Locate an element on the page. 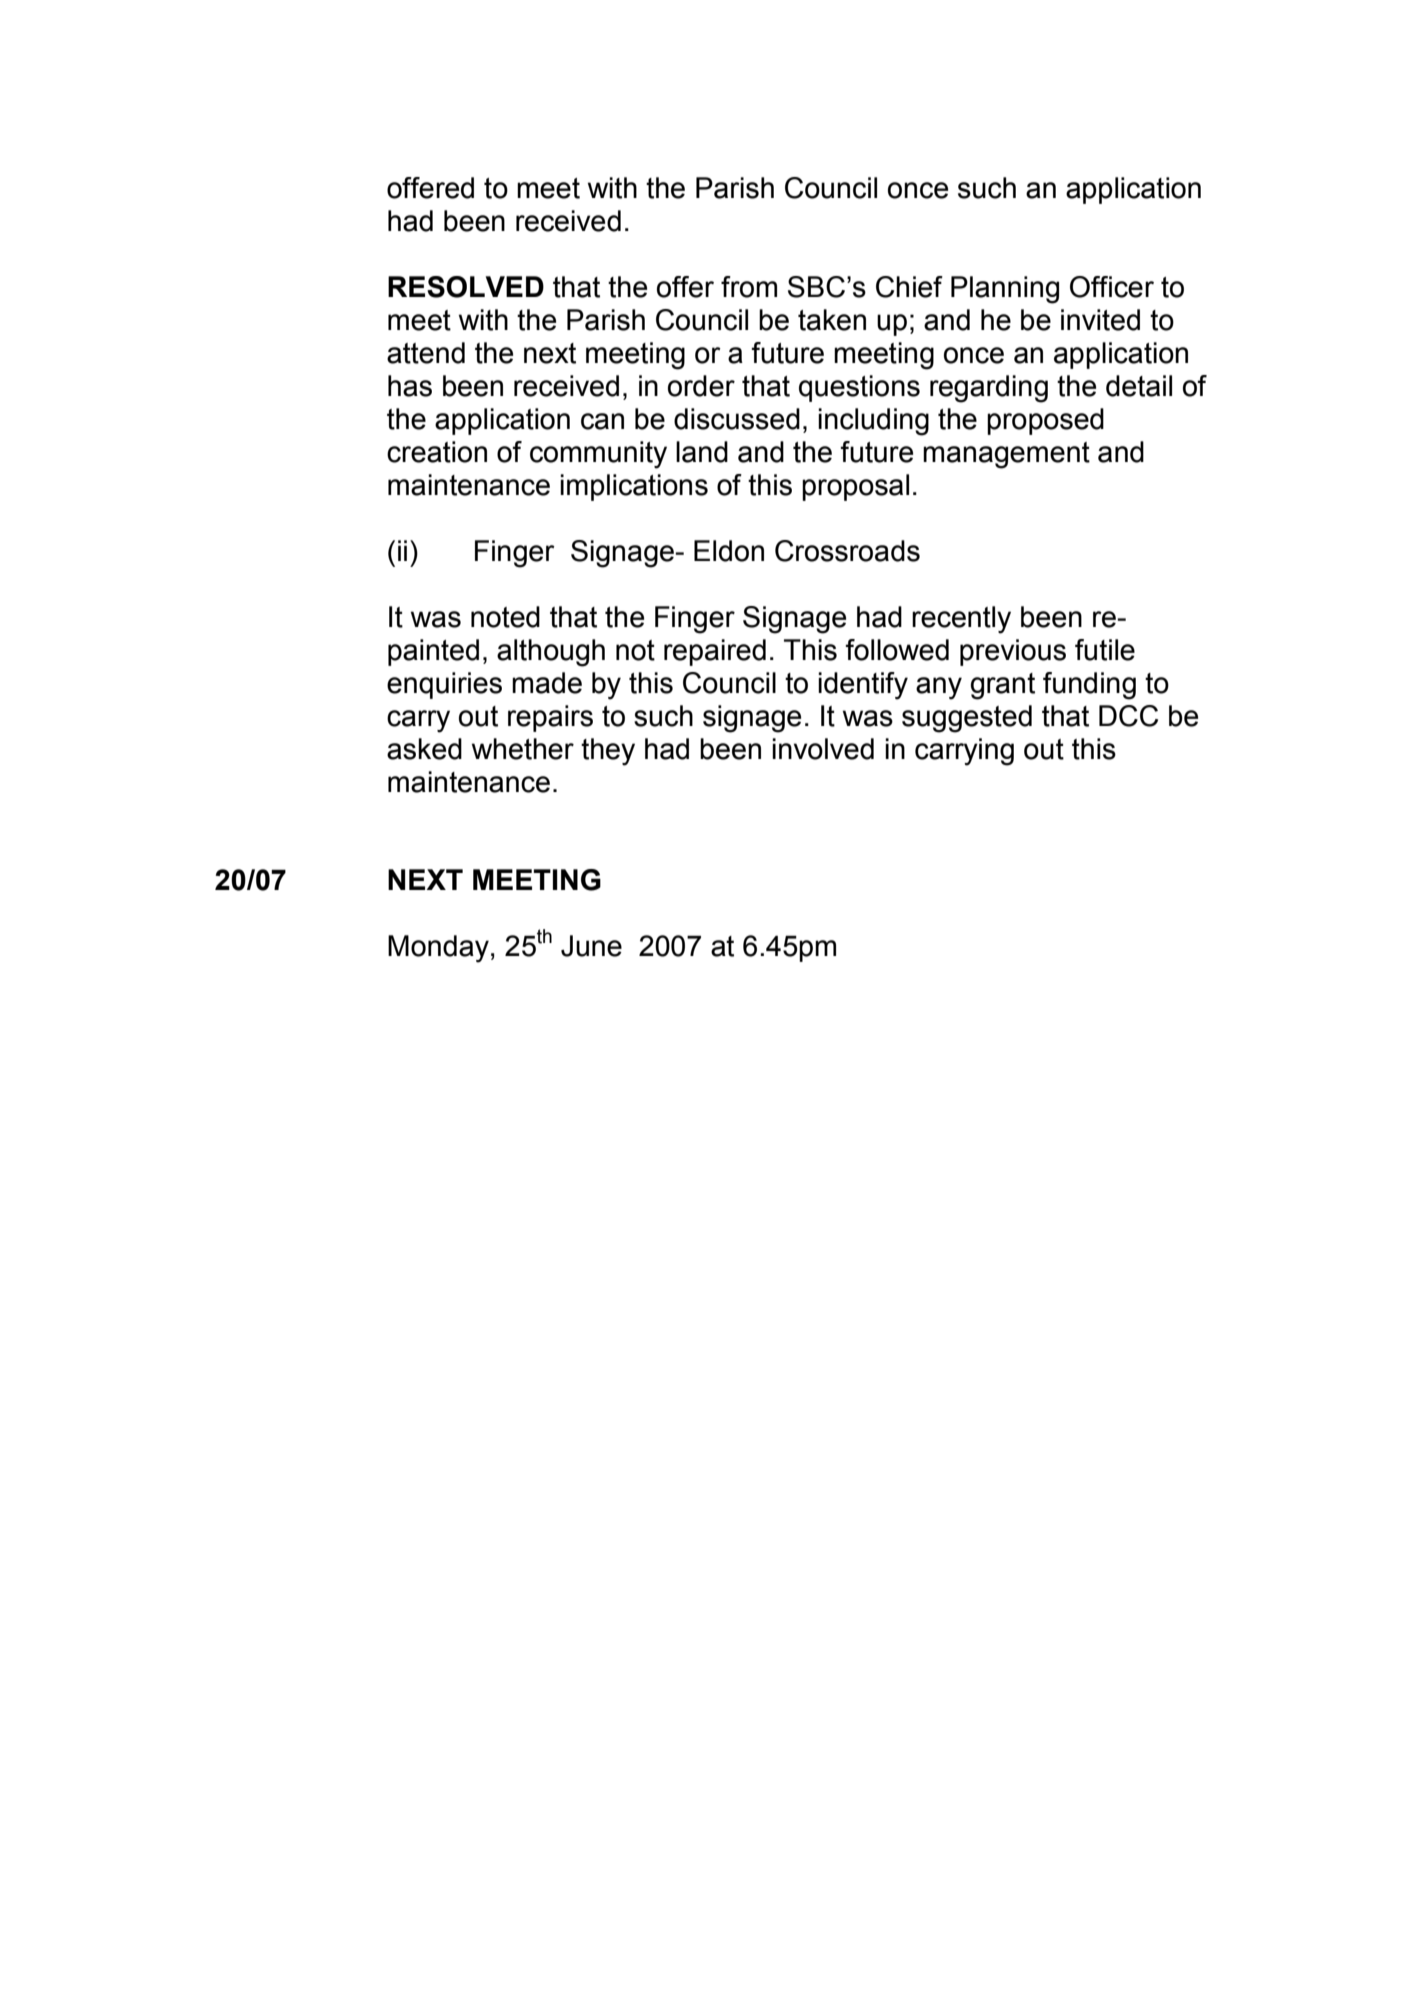 The height and width of the page is (2011, 1421). Monday is located at coordinates (438, 949).
